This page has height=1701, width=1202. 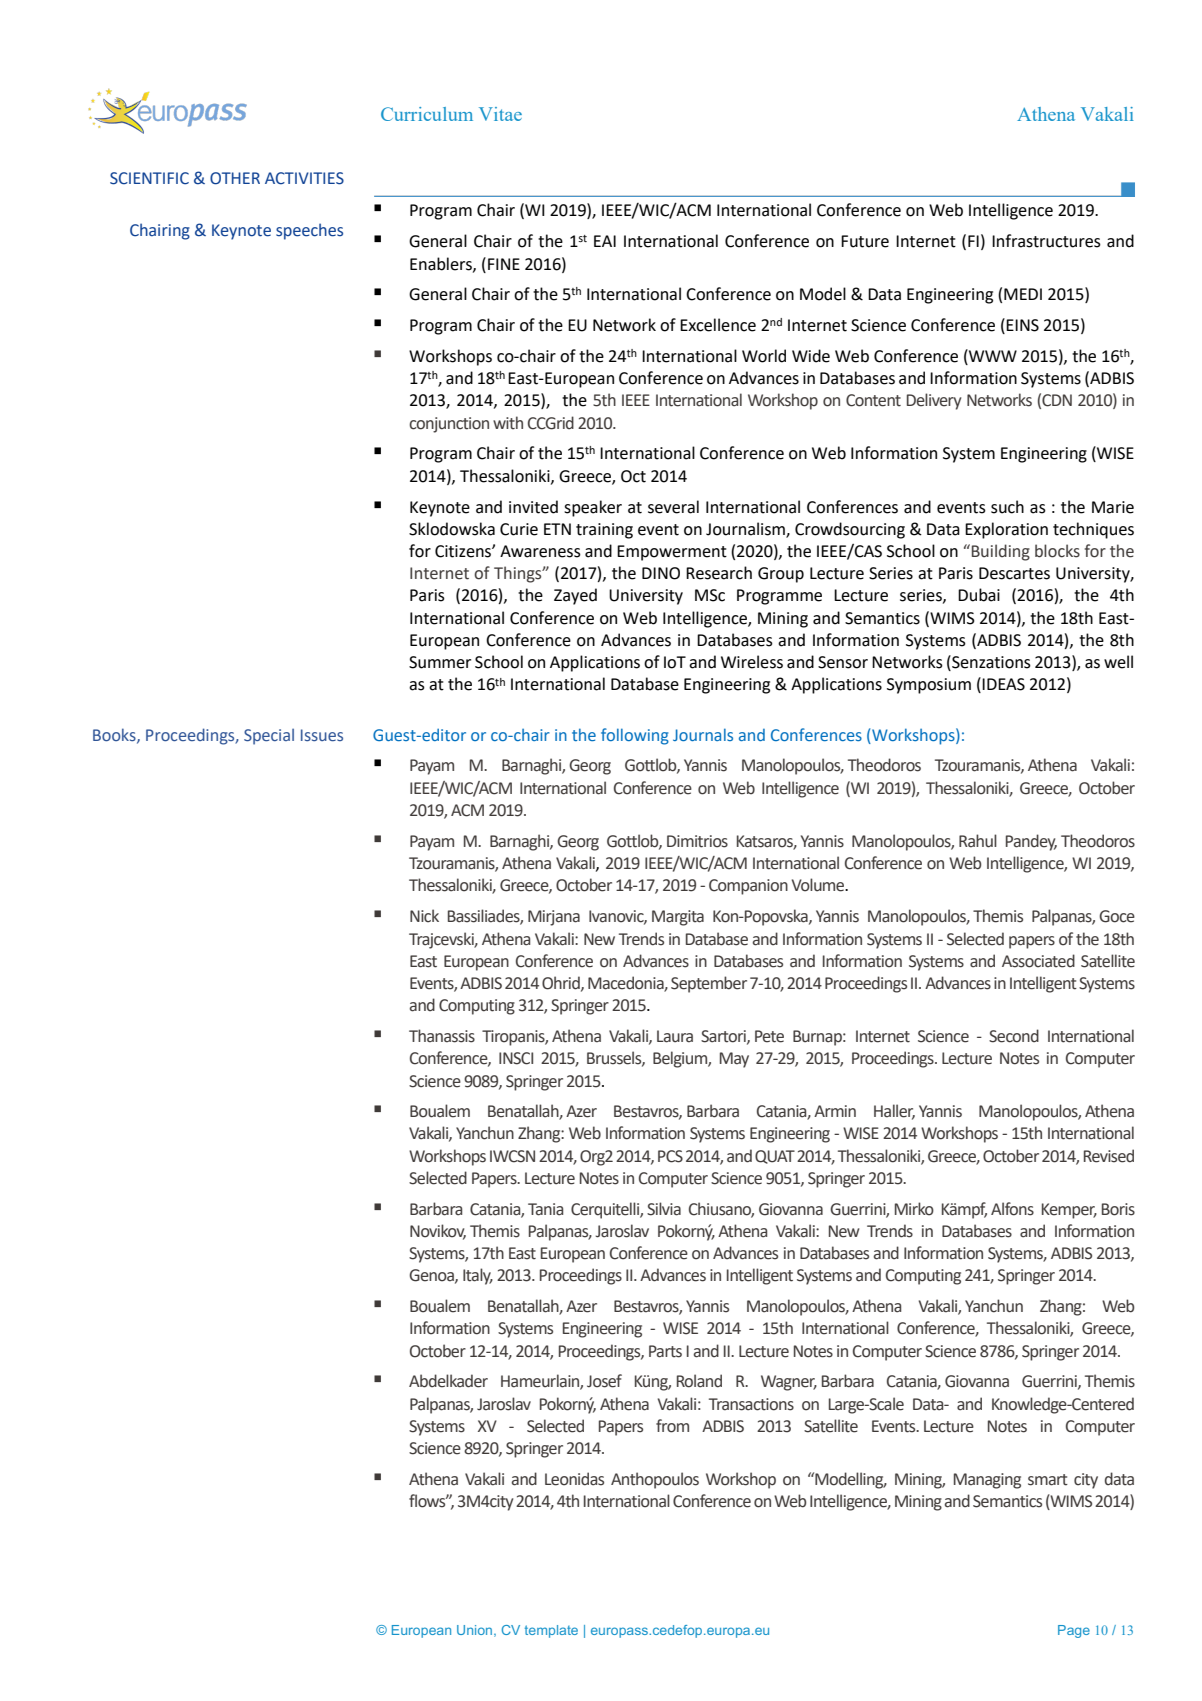 I want to click on template, so click(x=551, y=1631).
